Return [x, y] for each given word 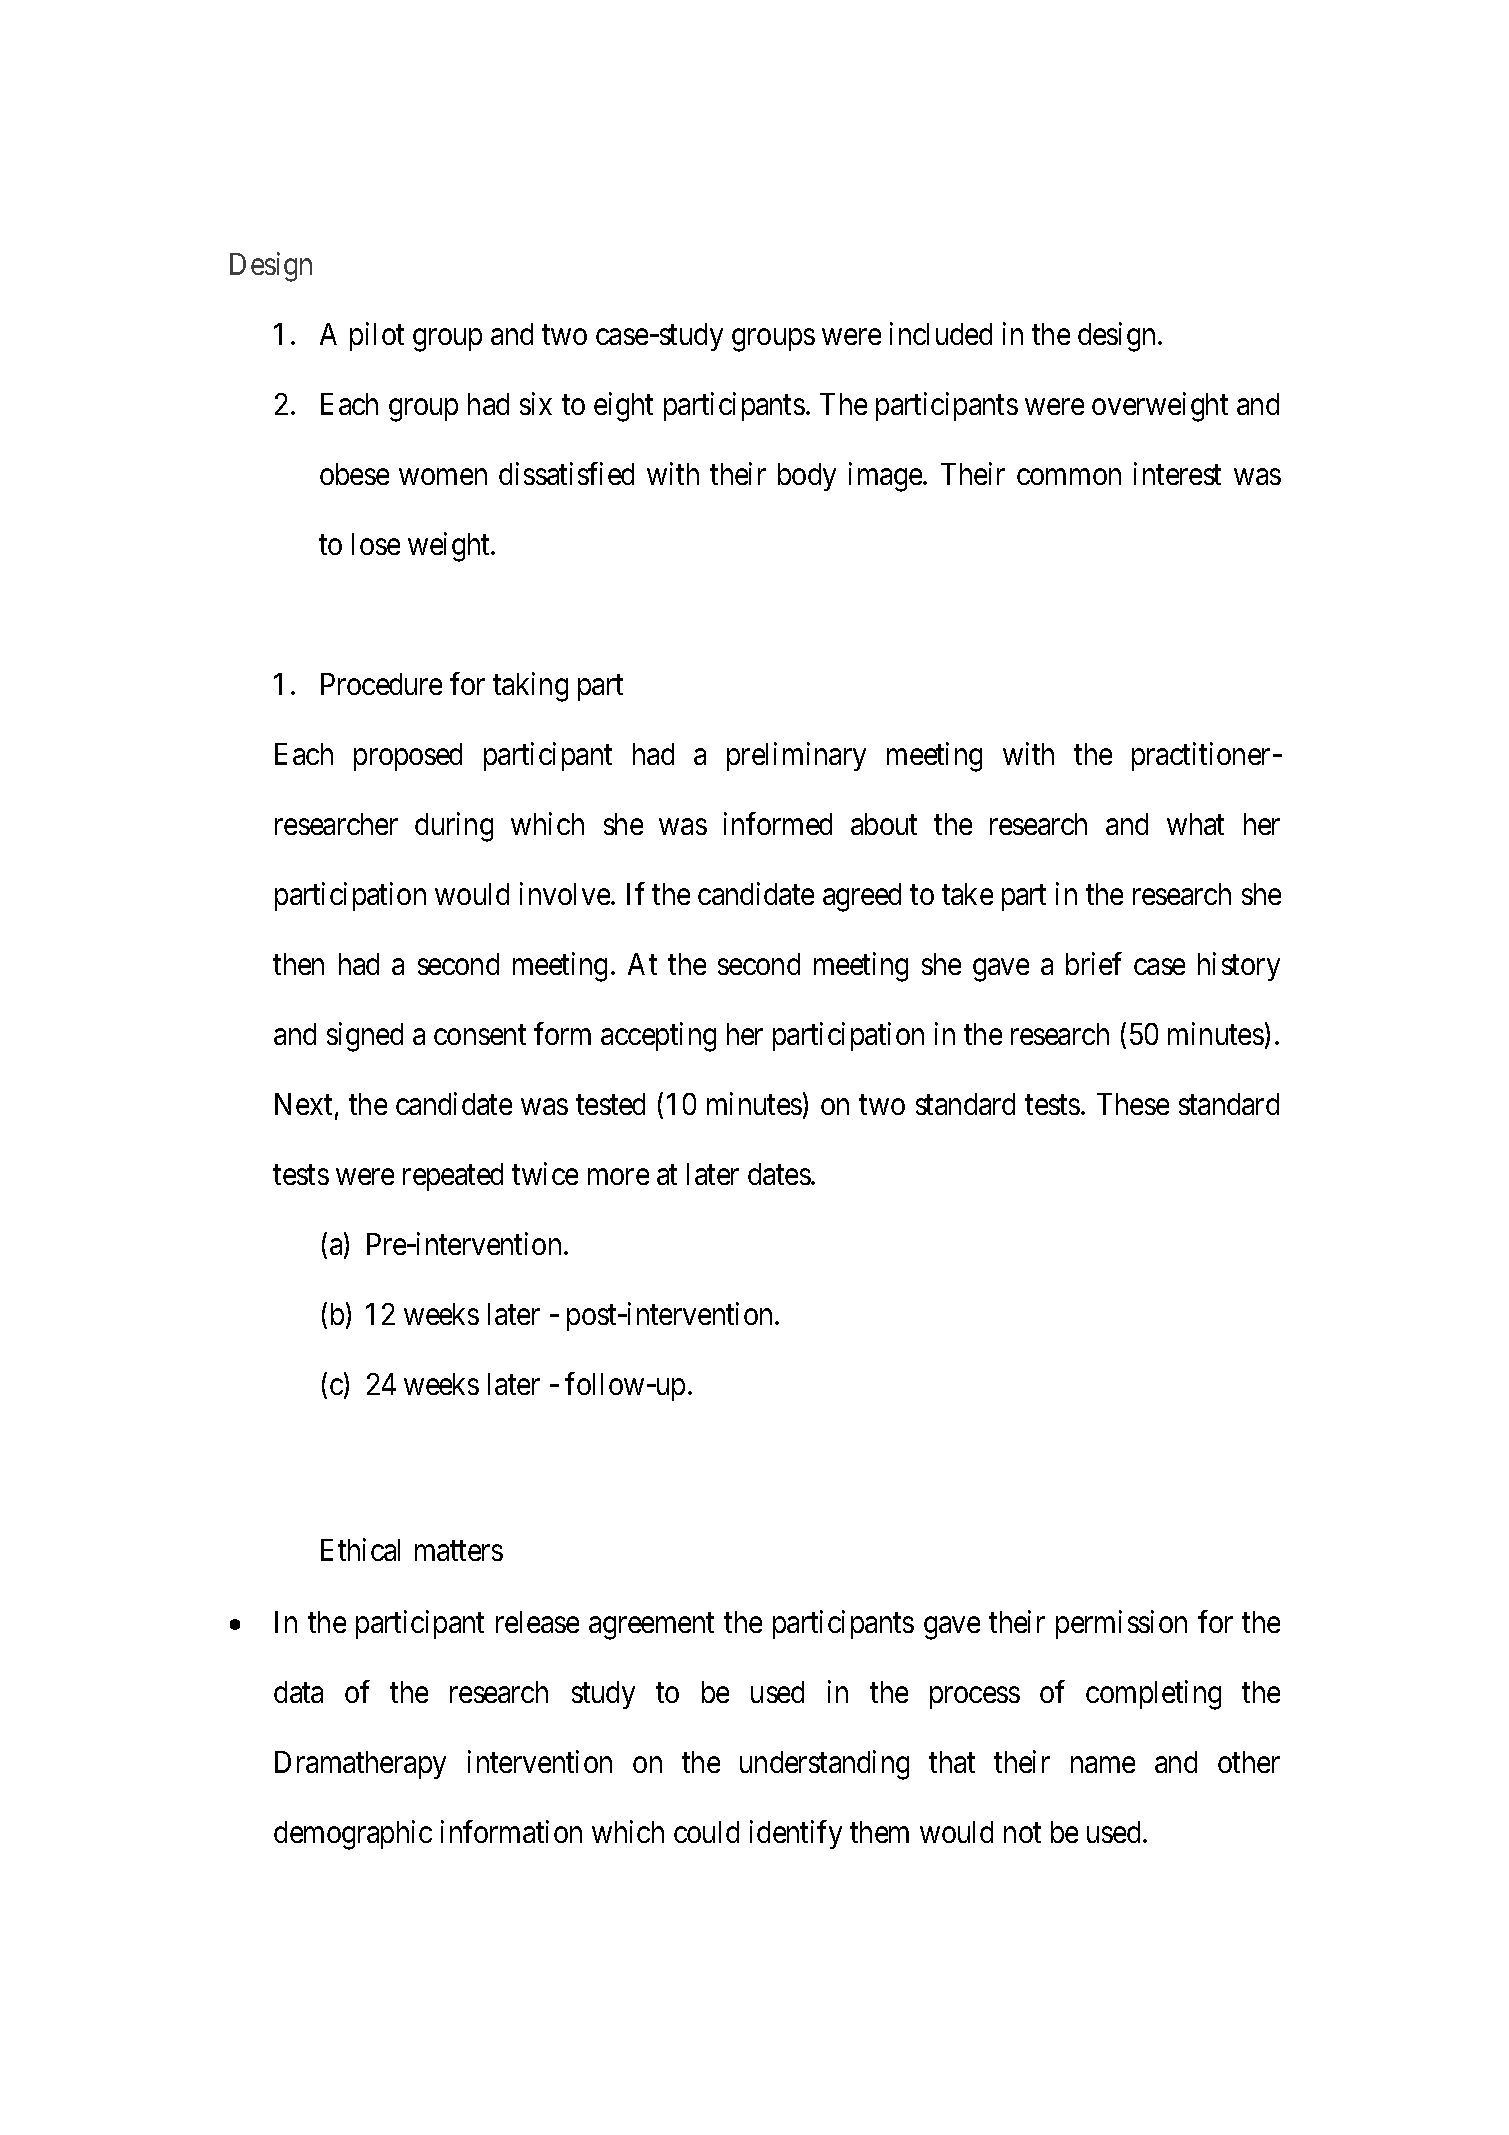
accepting [658, 1037]
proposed [408, 757]
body [807, 477]
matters [459, 1551]
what [1195, 824]
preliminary [796, 756]
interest [1177, 473]
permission [1121, 1624]
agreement [651, 1626]
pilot [377, 336]
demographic [353, 1835]
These [1133, 1104]
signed [365, 1037]
